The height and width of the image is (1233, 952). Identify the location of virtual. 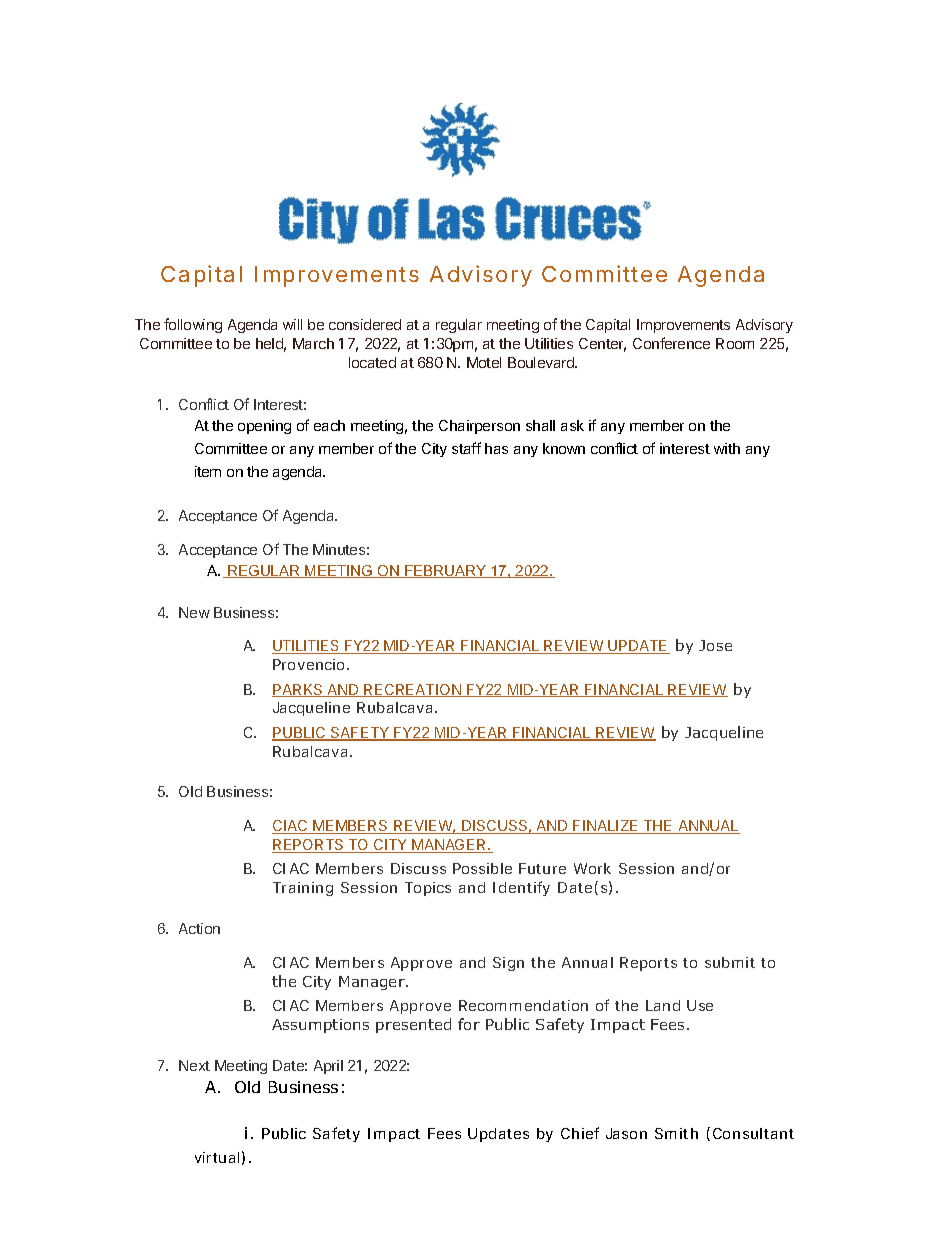
(217, 1157).
